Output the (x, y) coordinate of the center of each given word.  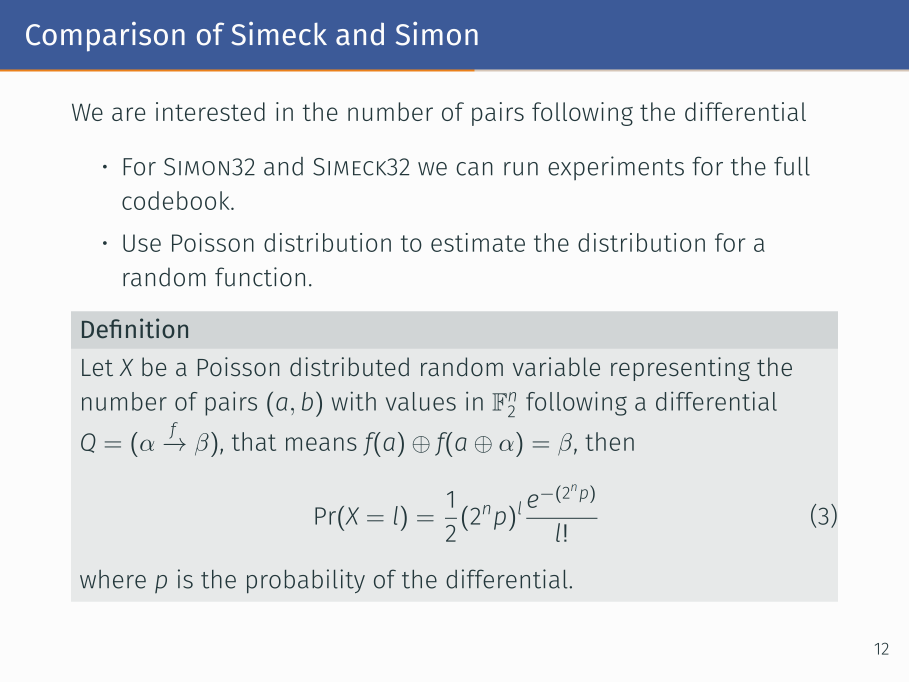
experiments (616, 168)
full (792, 166)
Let (97, 367)
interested (210, 111)
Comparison (105, 37)
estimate (478, 242)
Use (142, 243)
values (421, 401)
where (113, 579)
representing (680, 369)
